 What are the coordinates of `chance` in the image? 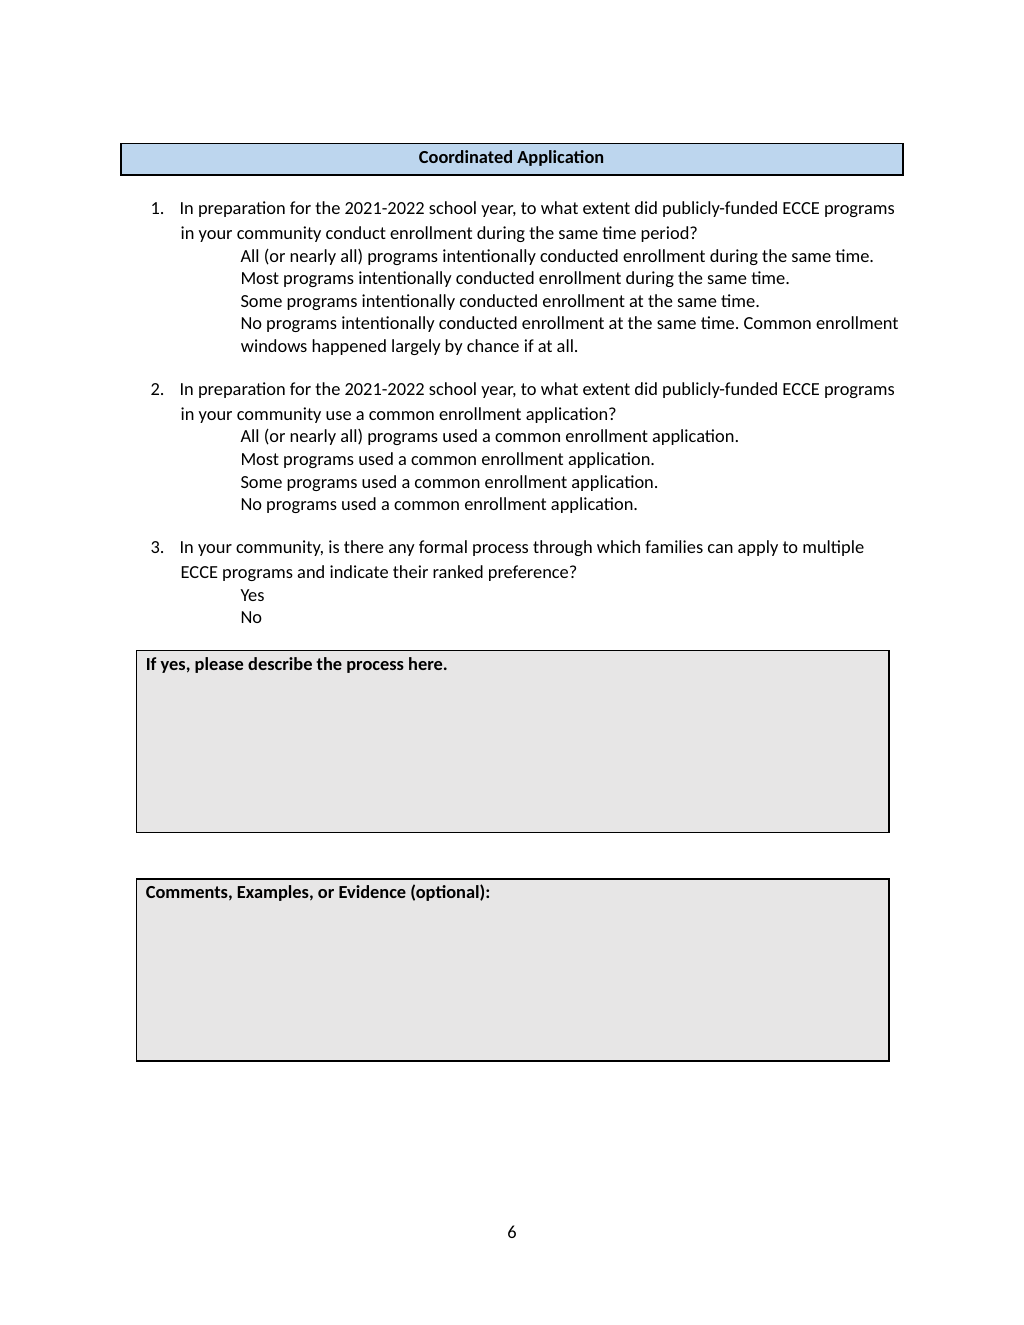 It's located at (493, 345).
